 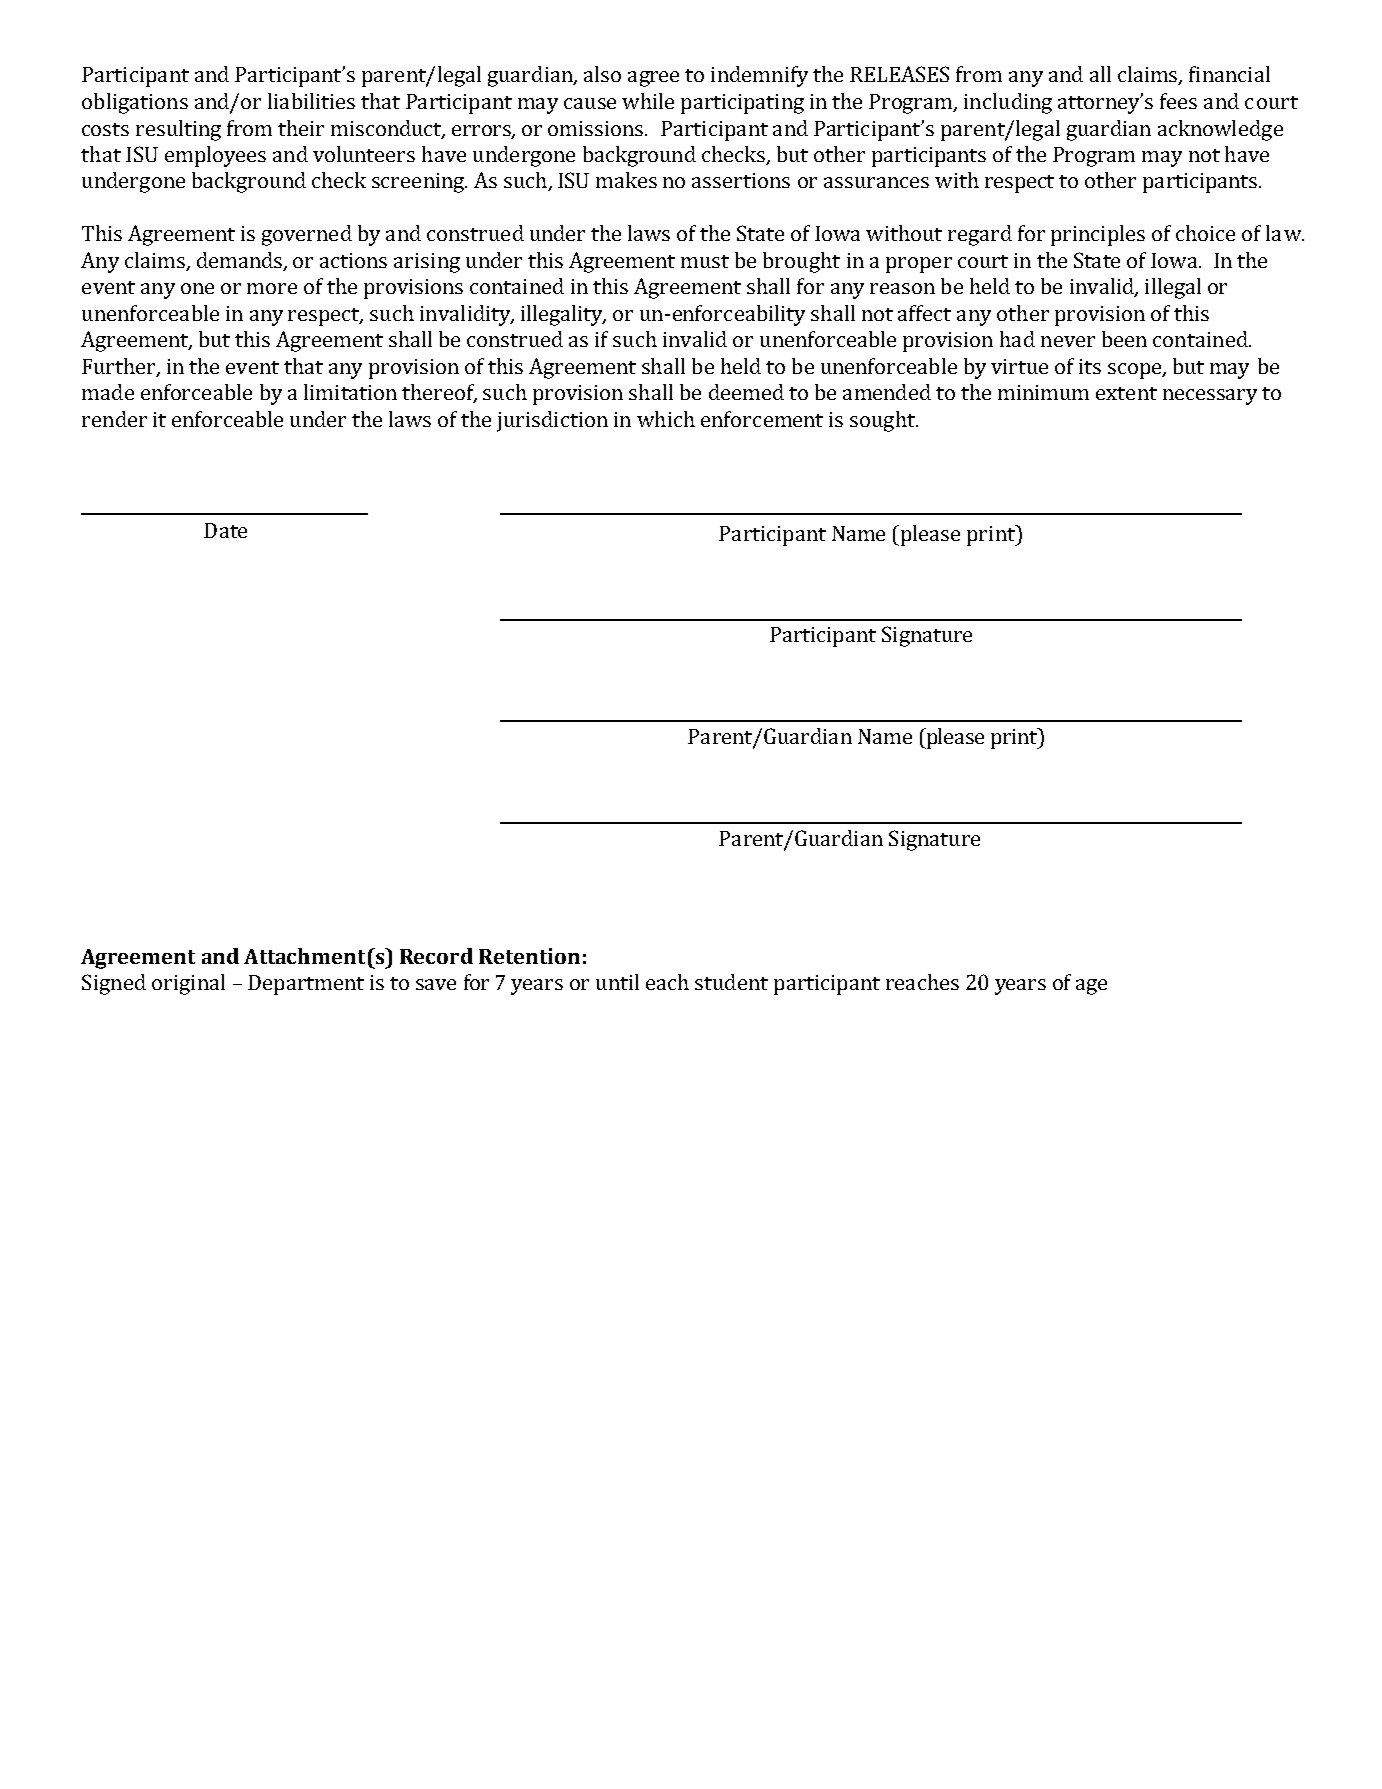 I want to click on while, so click(x=648, y=101).
